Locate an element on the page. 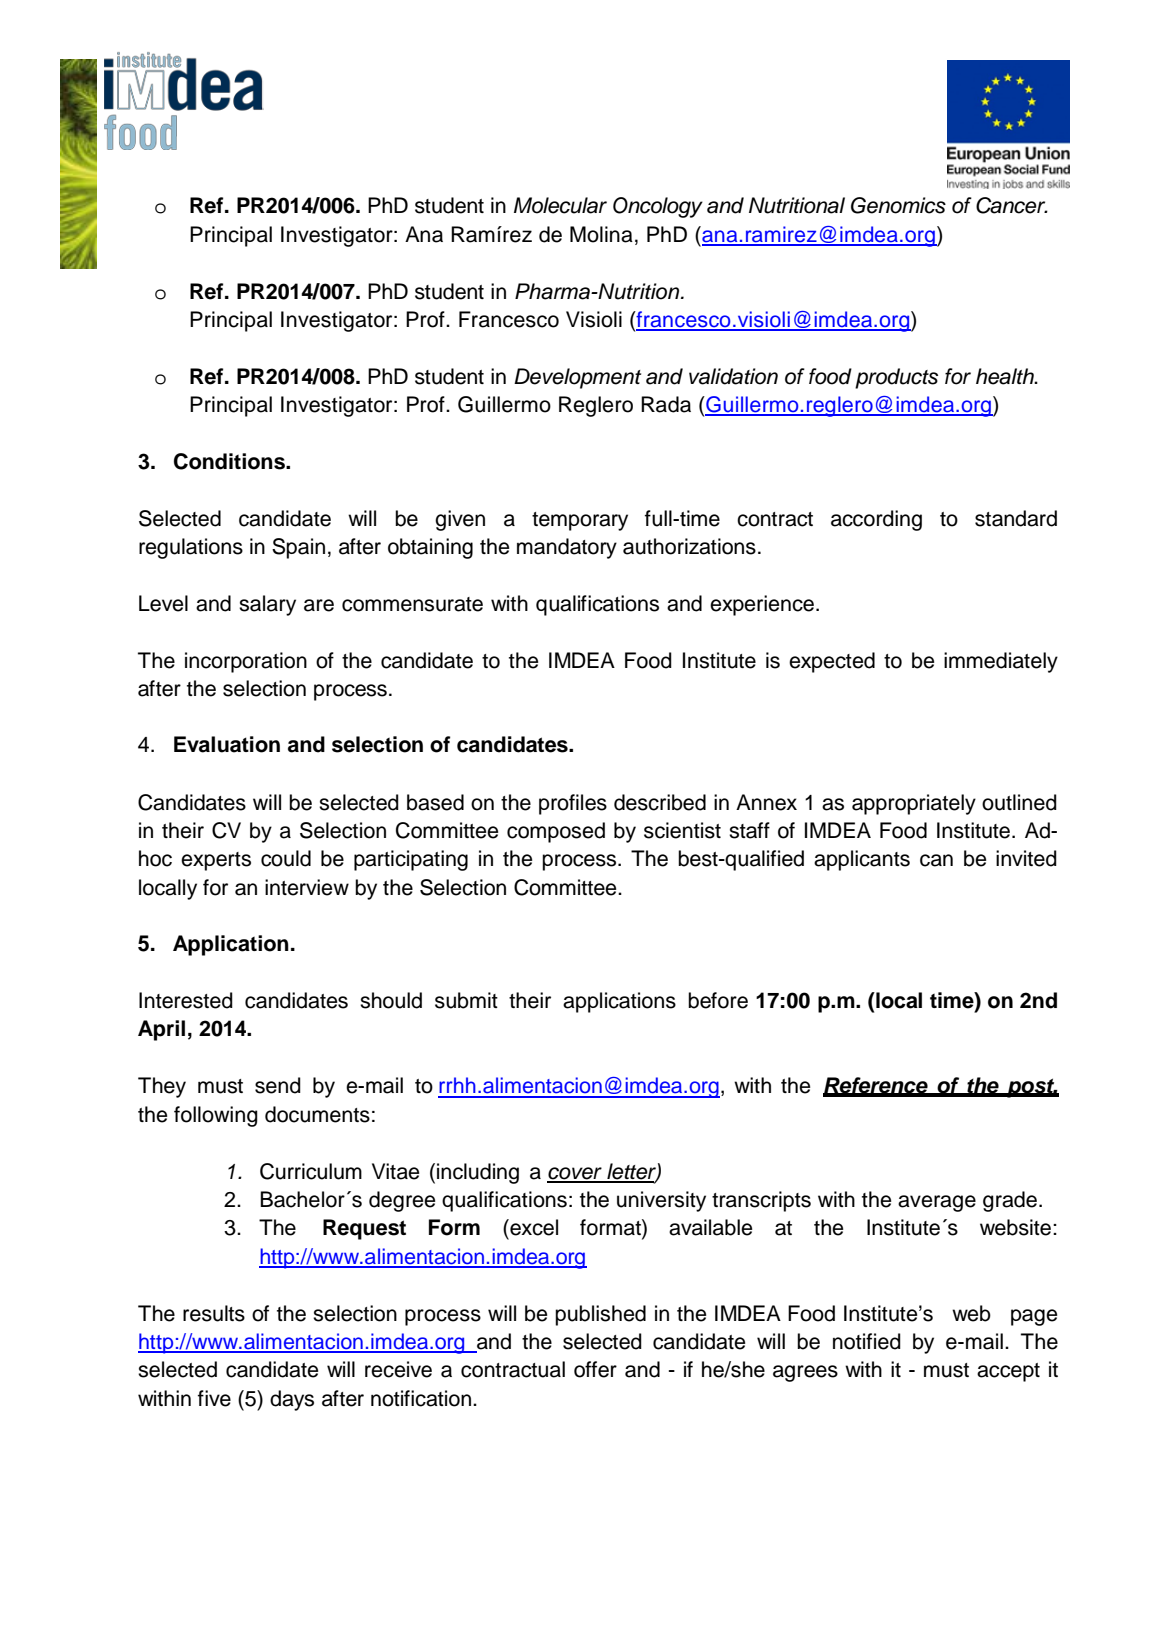 The height and width of the image is (1643, 1163). days is located at coordinates (292, 1400).
